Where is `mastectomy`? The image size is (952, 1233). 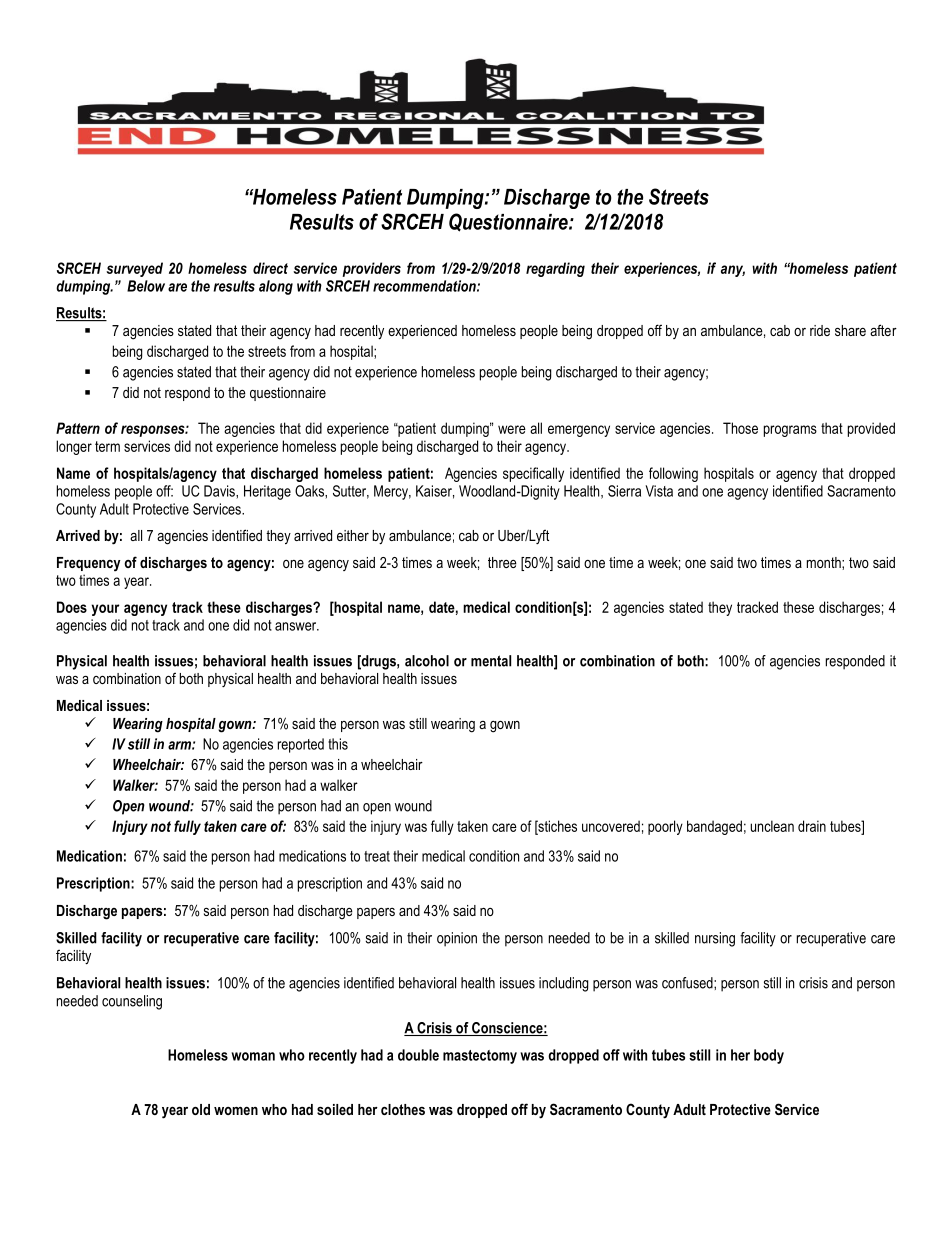 mastectomy is located at coordinates (480, 1057).
